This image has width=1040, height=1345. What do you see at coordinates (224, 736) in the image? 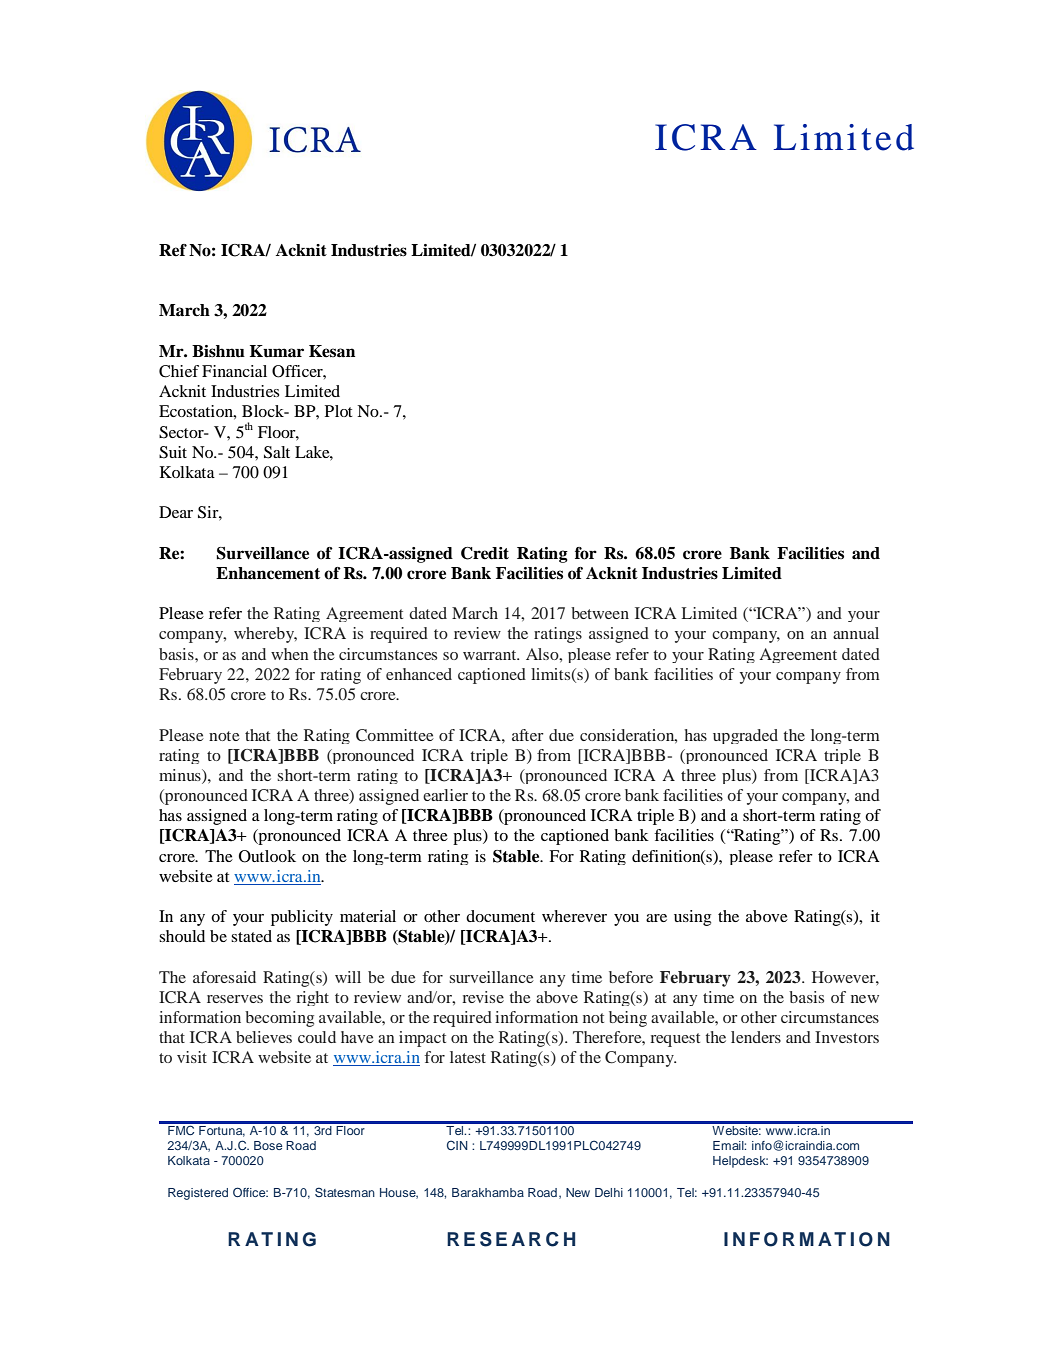
I see `note` at bounding box center [224, 736].
